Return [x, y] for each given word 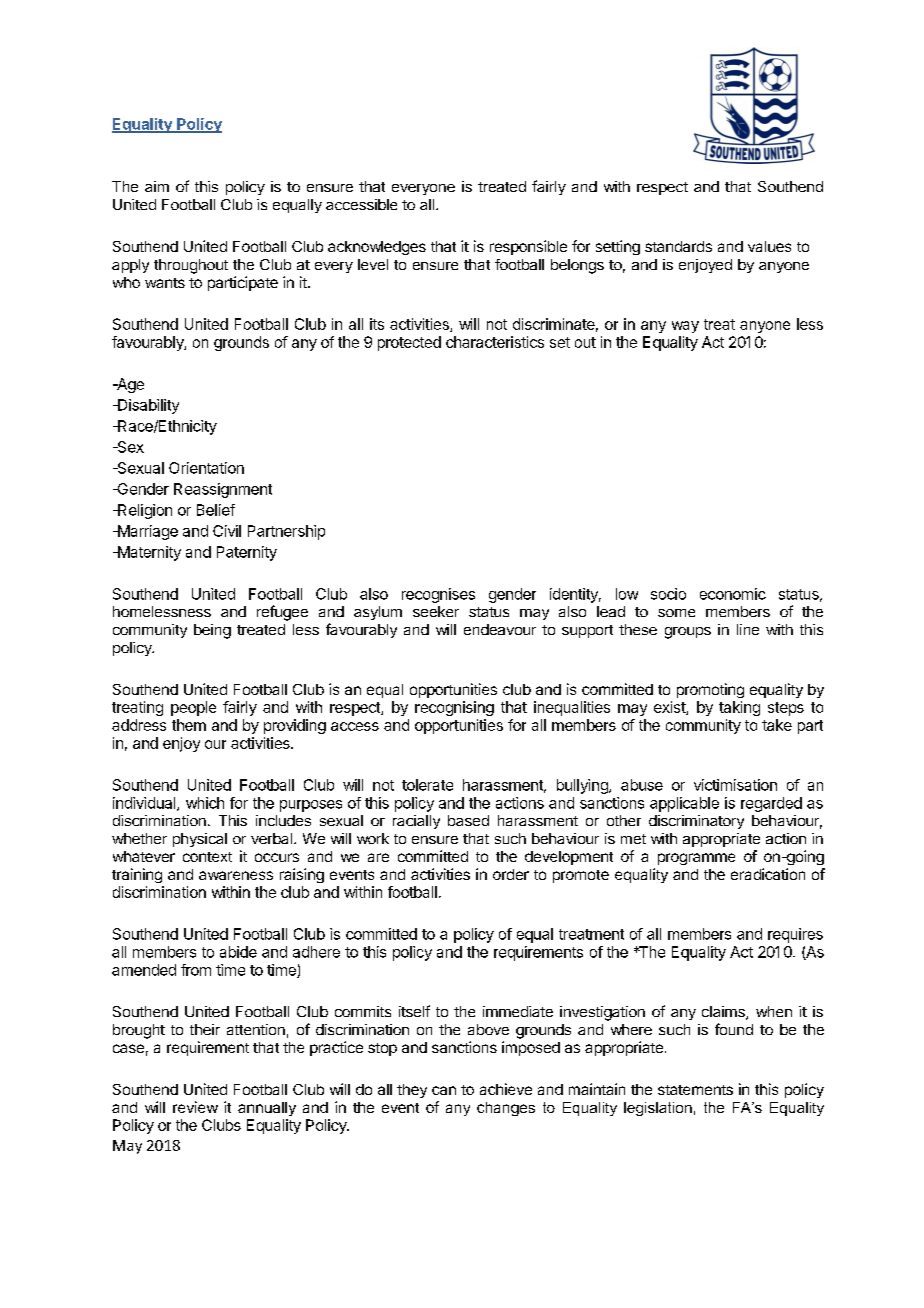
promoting [710, 690]
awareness [236, 875]
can [444, 1090]
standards [678, 246]
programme [696, 859]
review [195, 1107]
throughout [191, 266]
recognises [438, 595]
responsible [528, 247]
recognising [454, 708]
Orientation [206, 468]
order [511, 874]
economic [733, 594]
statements [695, 1090]
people [193, 708]
